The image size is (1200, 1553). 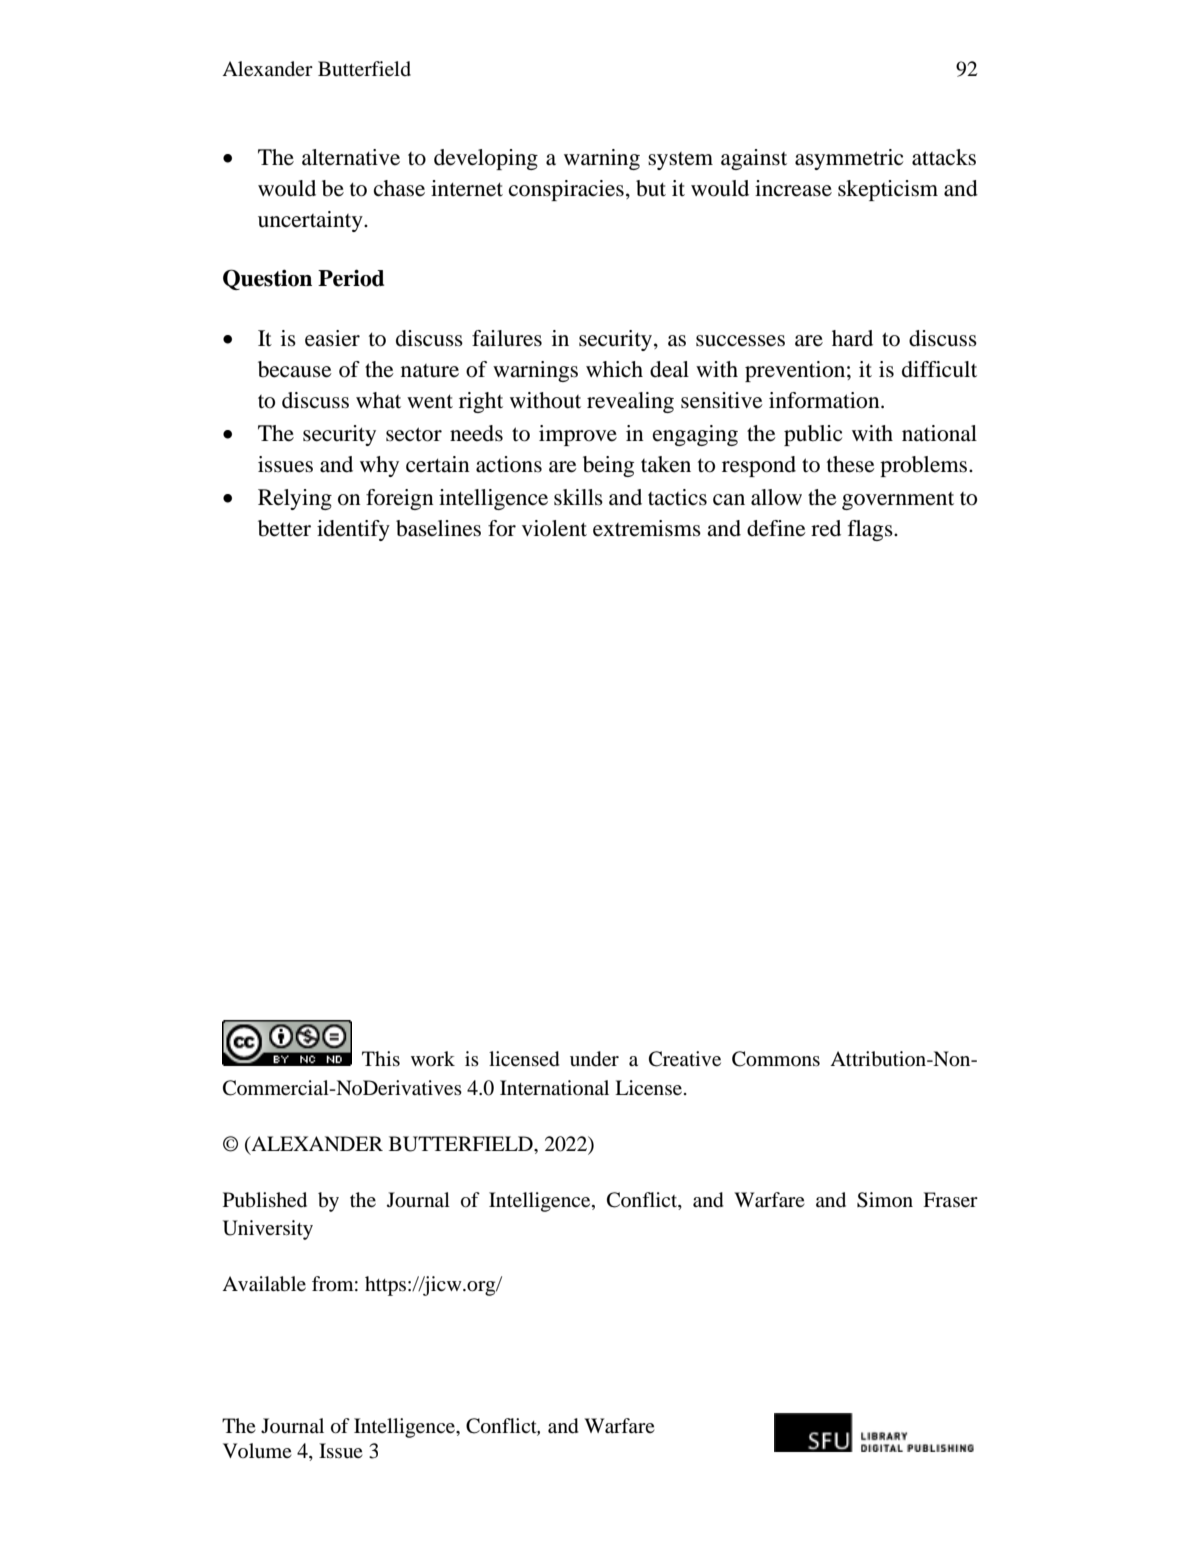 What do you see at coordinates (257, 1450) in the screenshot?
I see `Volume` at bounding box center [257, 1450].
